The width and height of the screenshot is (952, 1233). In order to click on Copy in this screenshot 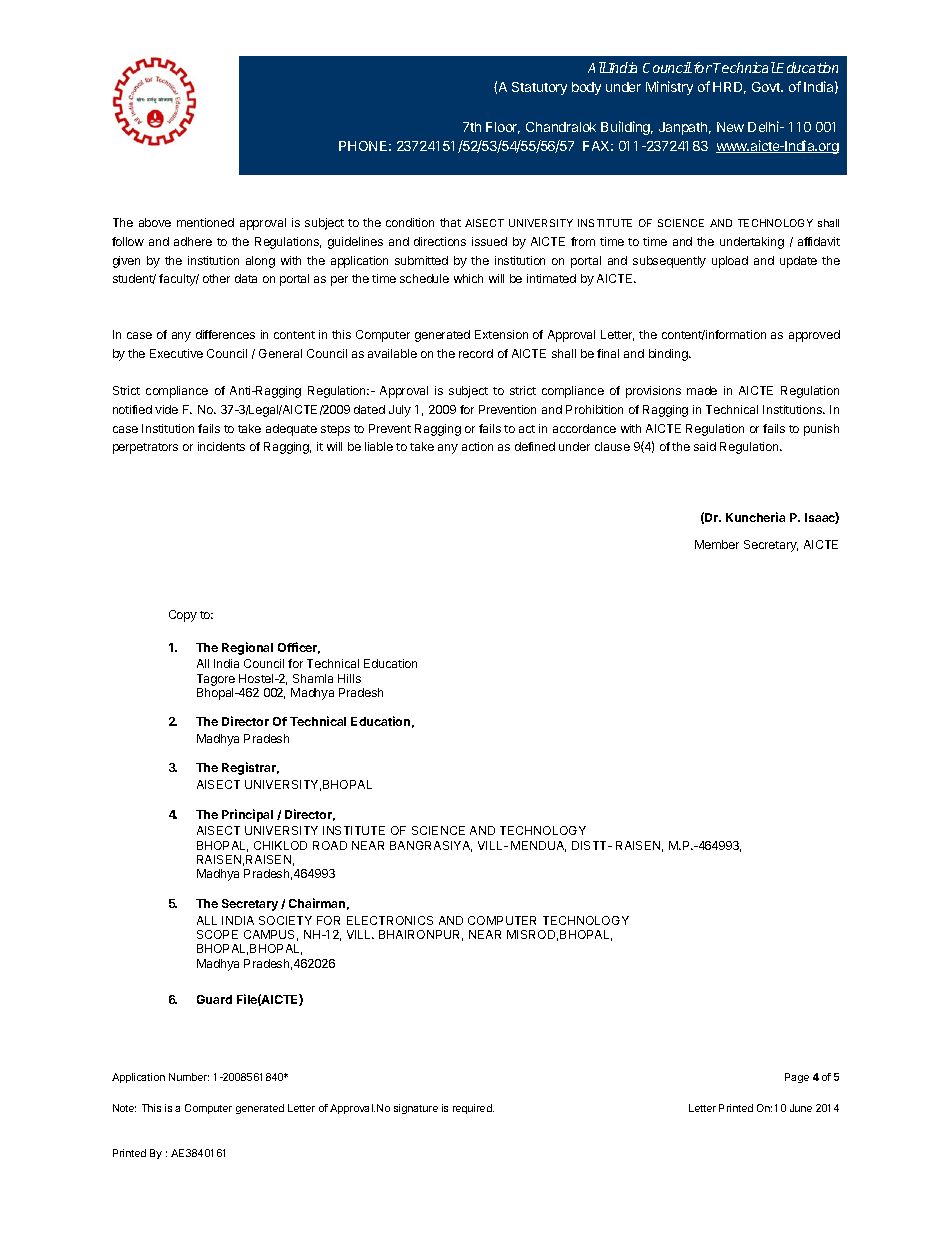, I will do `click(183, 616)`.
